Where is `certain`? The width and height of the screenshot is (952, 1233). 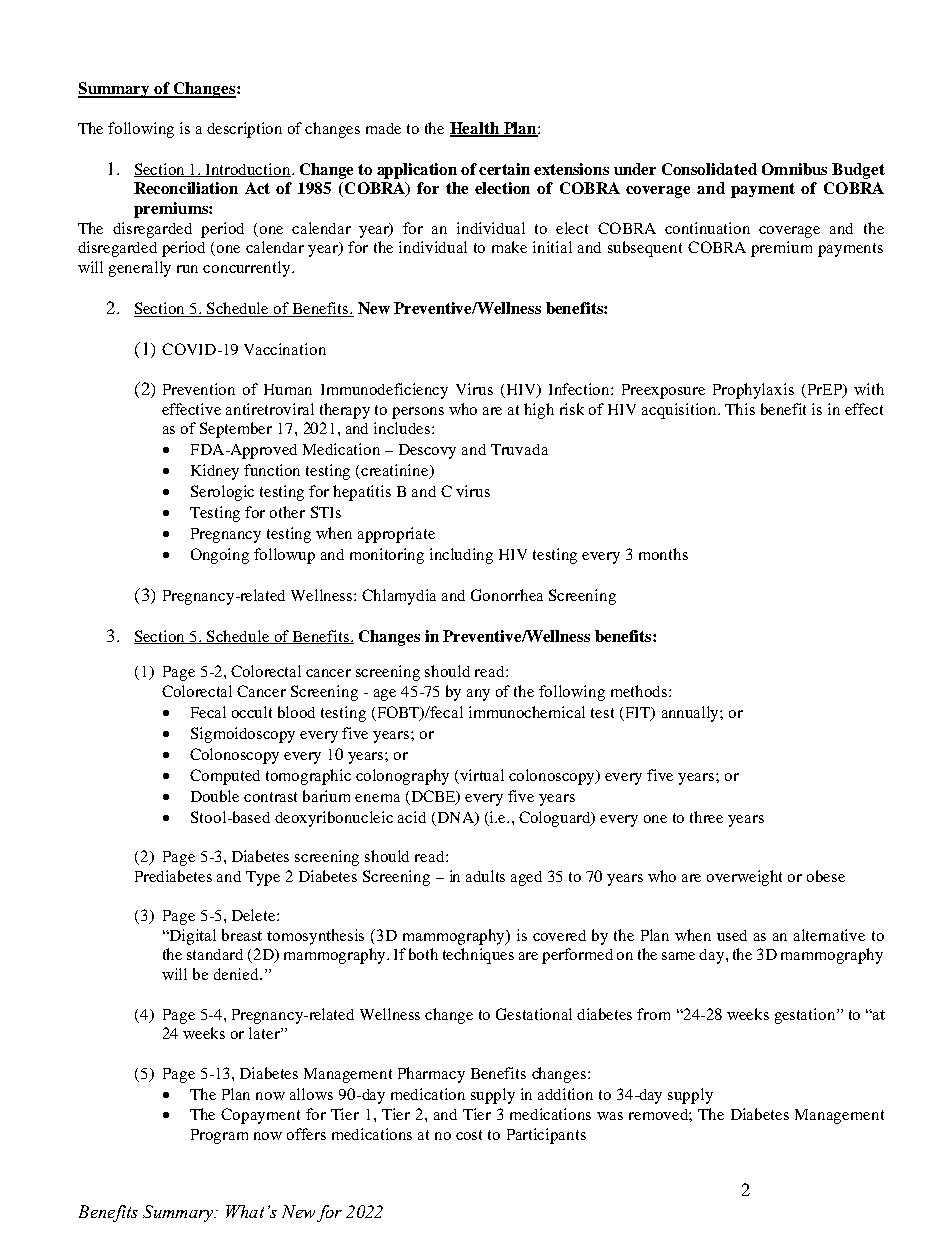
certain is located at coordinates (504, 169).
